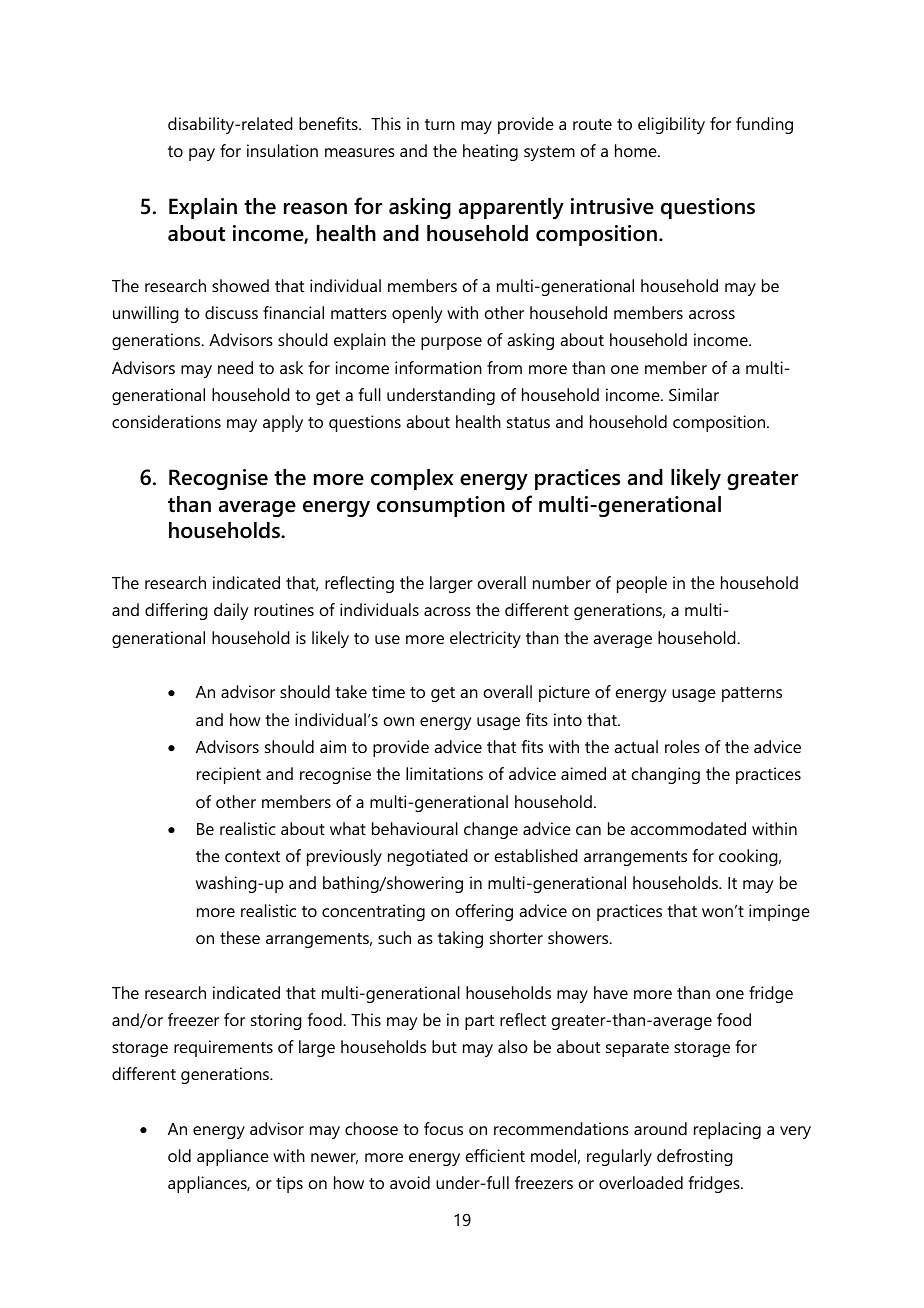 The width and height of the page is (924, 1308). I want to click on taking, so click(460, 939).
